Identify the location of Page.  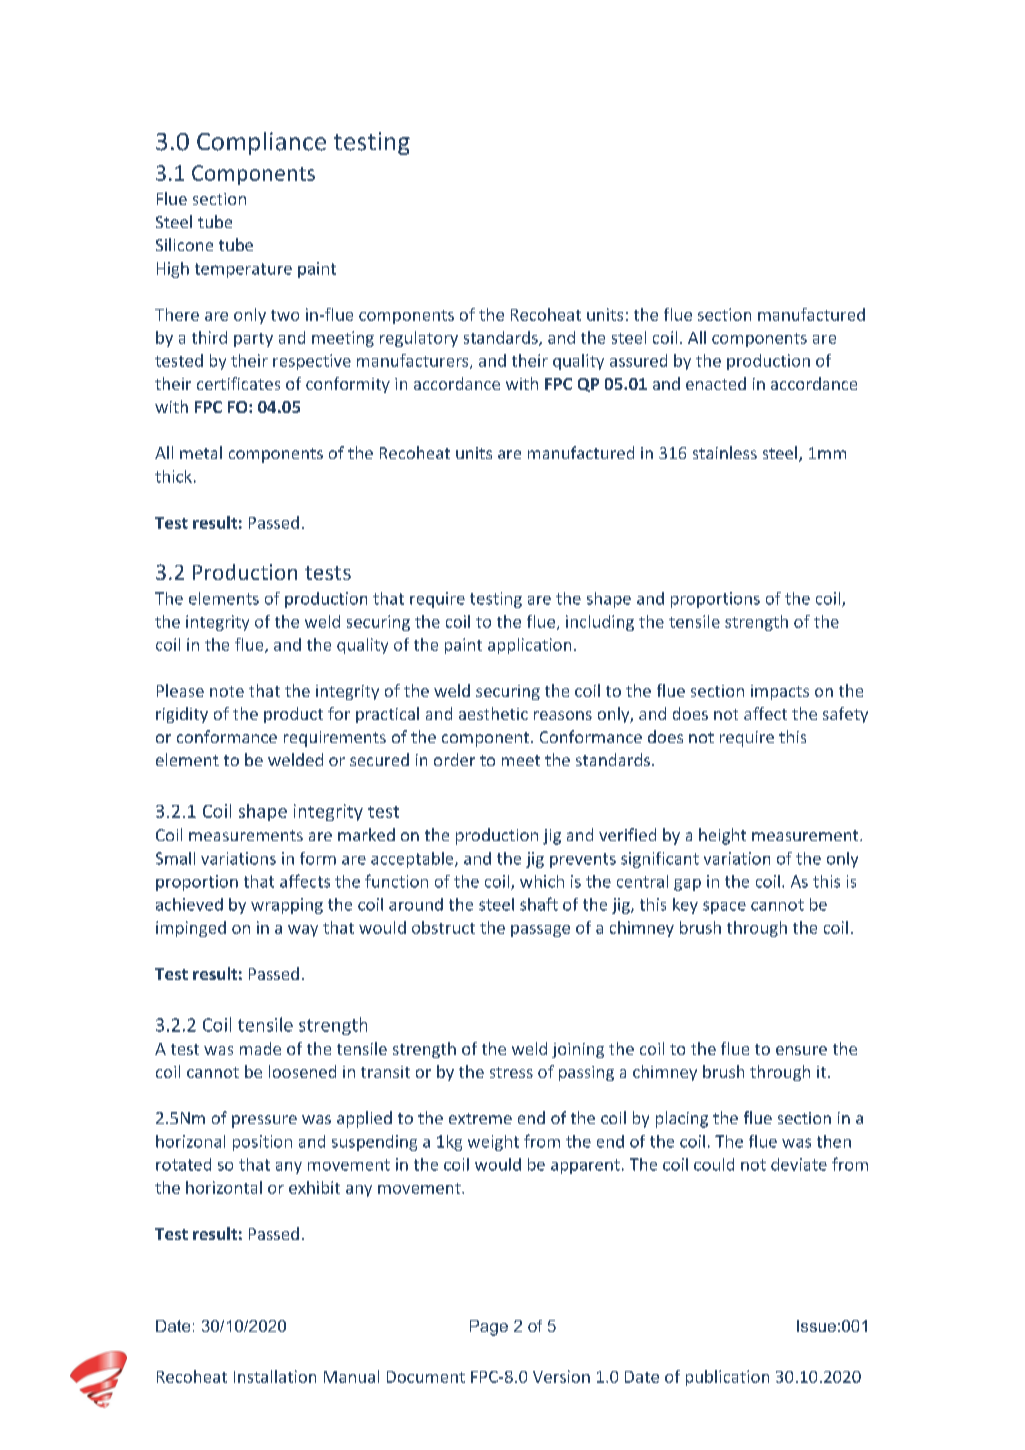
(489, 1328).
